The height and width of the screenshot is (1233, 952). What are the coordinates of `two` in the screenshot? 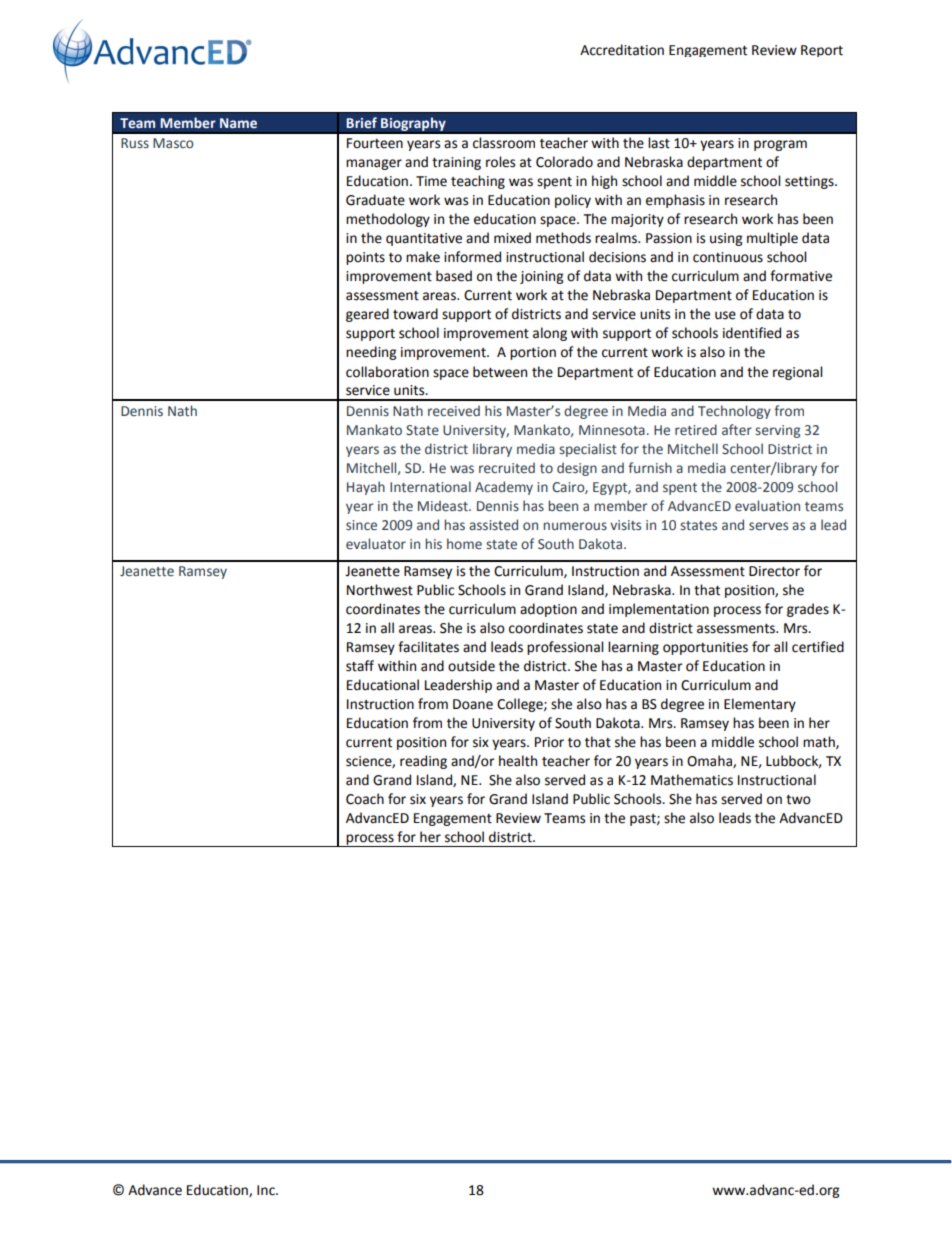 It's located at (798, 800).
